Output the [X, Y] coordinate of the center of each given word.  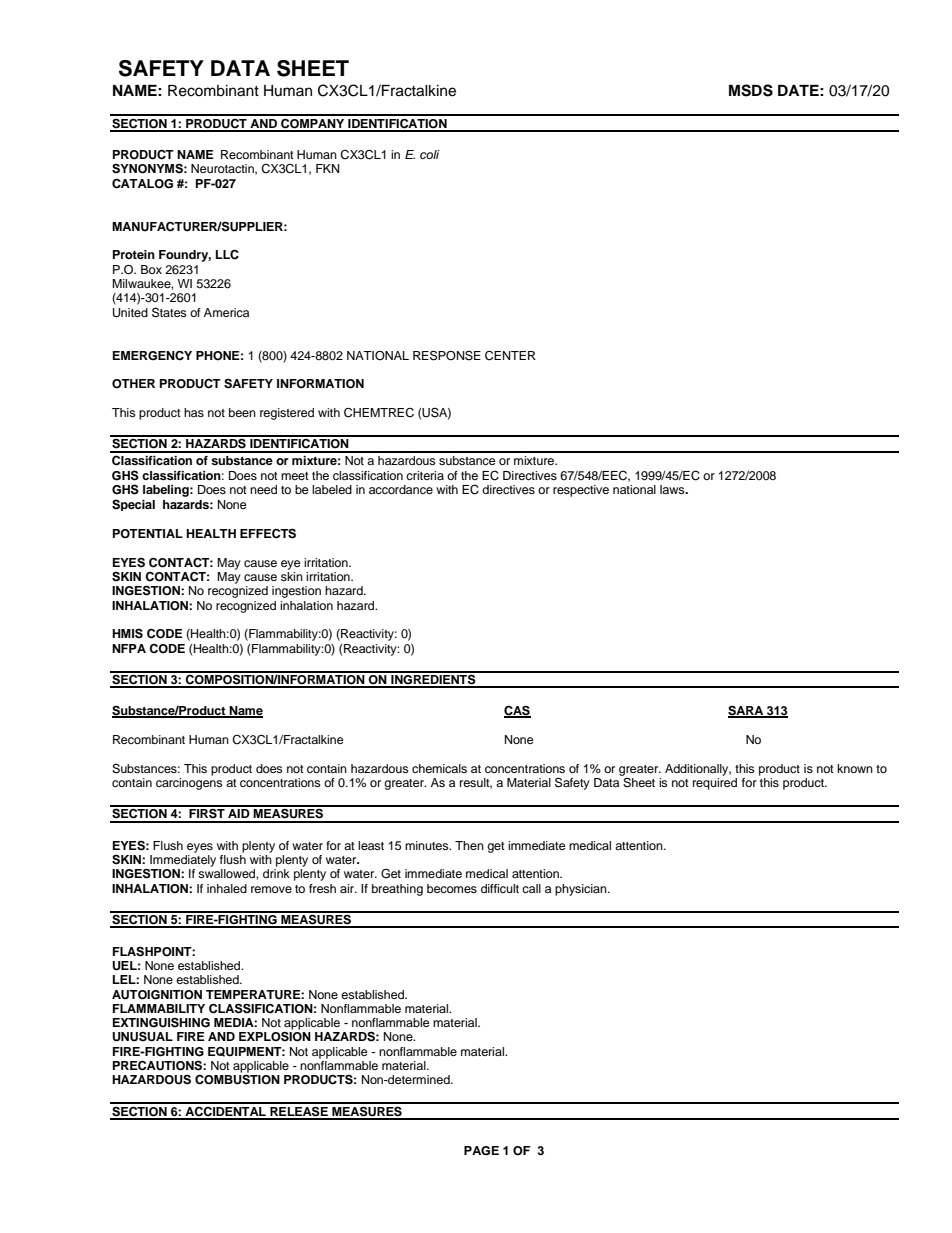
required [715, 784]
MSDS [751, 90]
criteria [425, 475]
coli [430, 154]
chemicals [439, 768]
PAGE [481, 1151]
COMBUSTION [237, 1079]
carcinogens [189, 784]
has [194, 412]
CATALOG [142, 183]
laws [673, 489]
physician [582, 890]
